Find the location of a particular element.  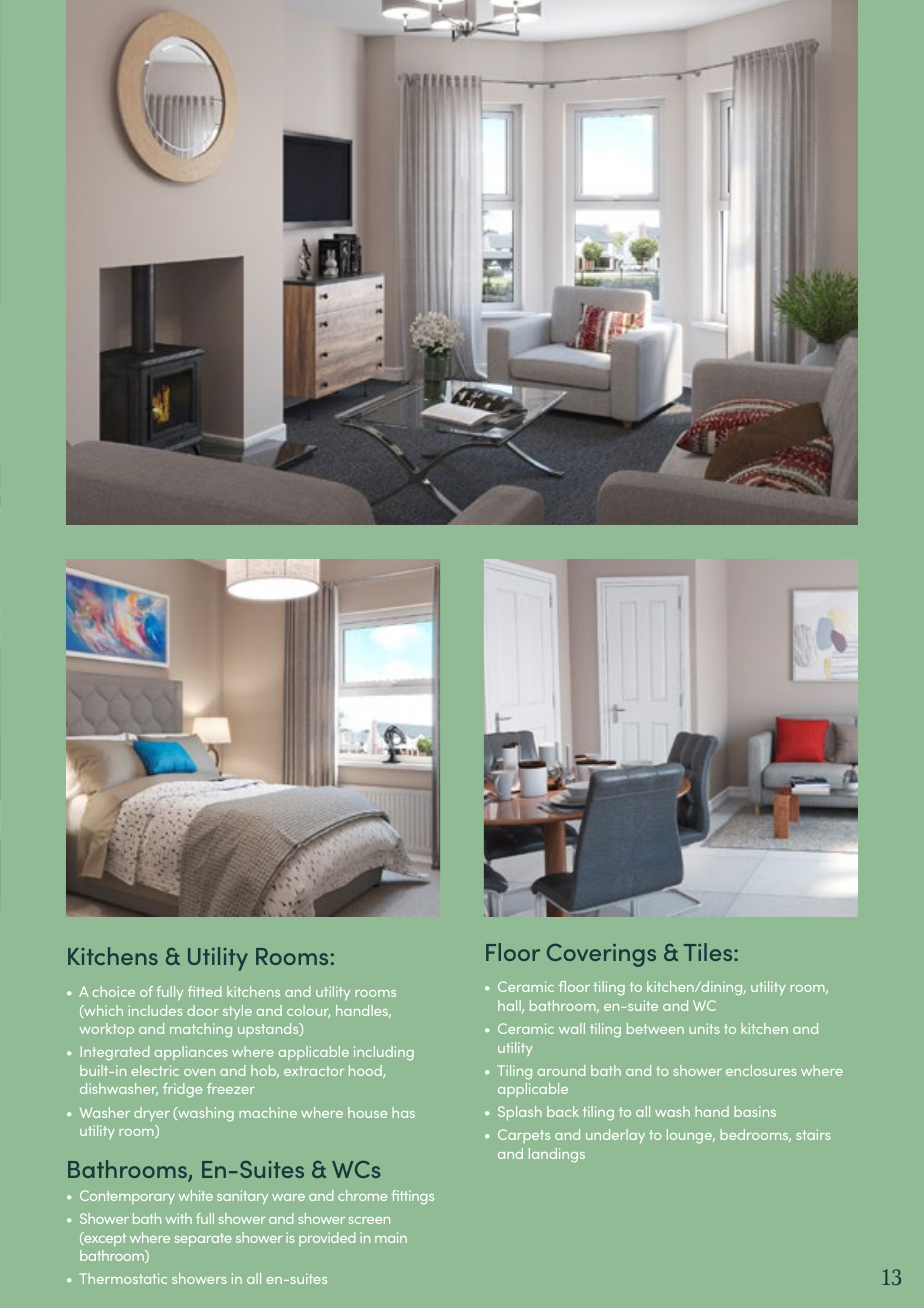

including is located at coordinates (384, 1053).
